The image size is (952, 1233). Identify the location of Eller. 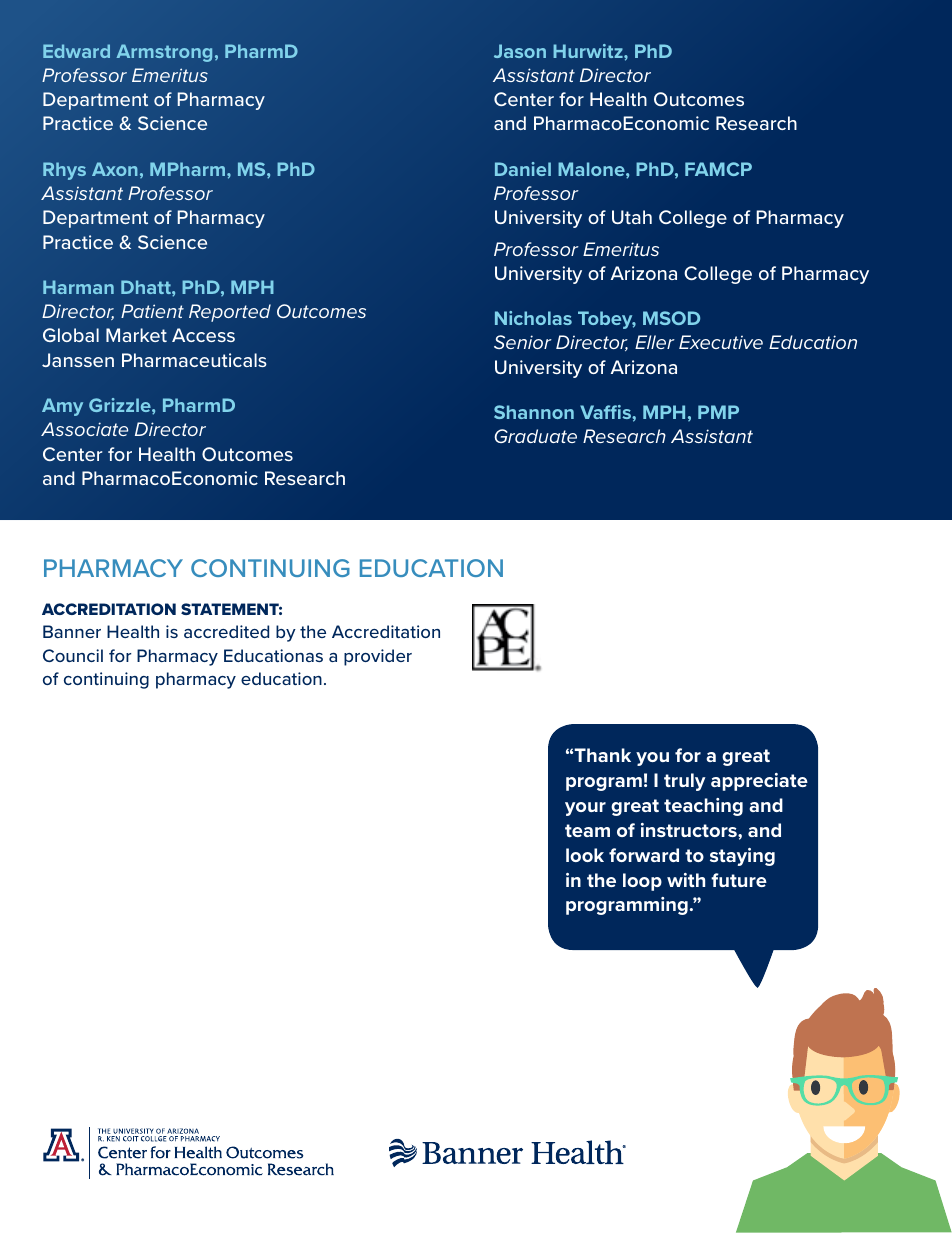
(655, 342).
